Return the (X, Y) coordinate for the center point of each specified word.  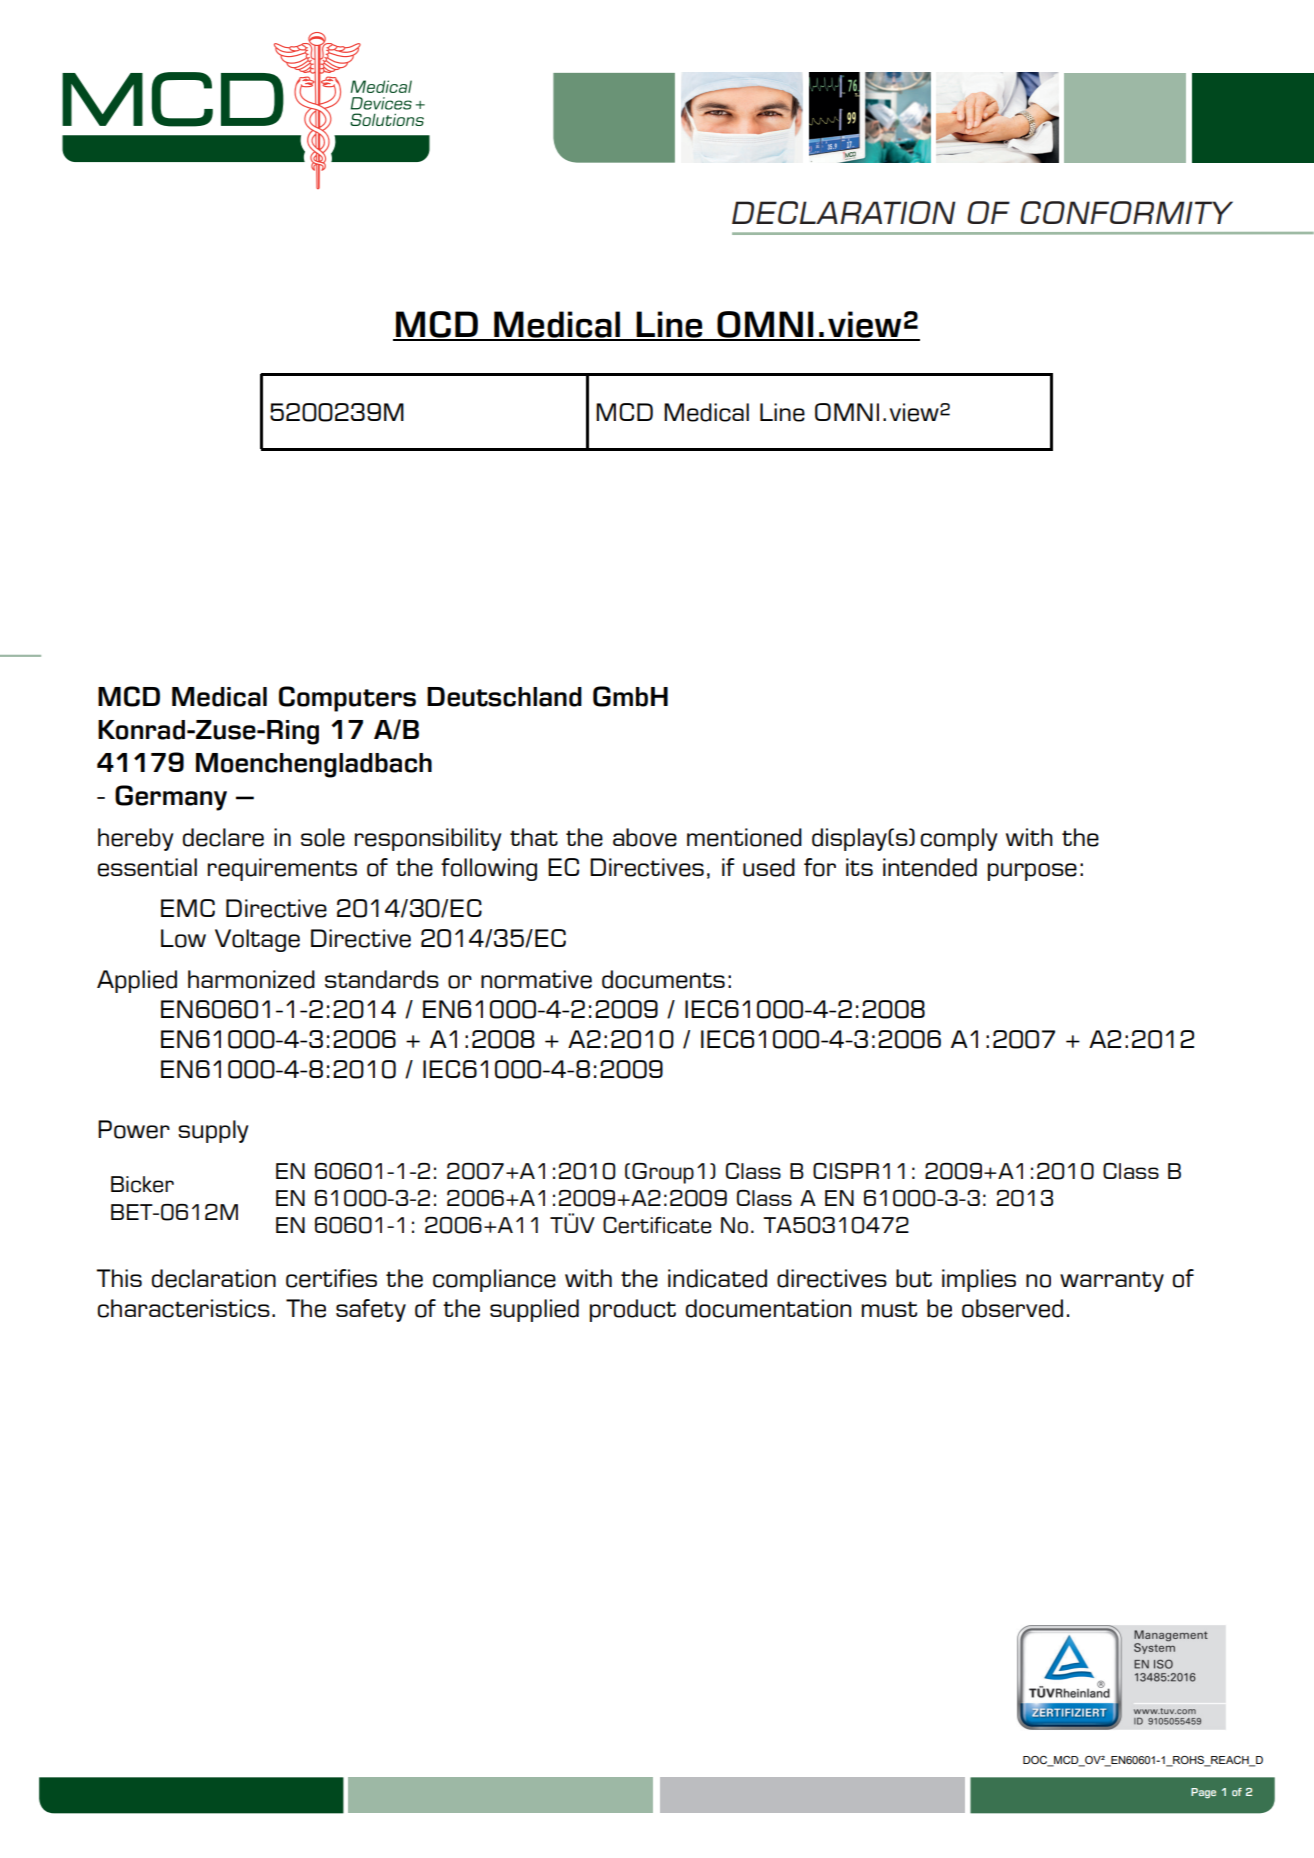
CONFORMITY (1126, 212)
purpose (1032, 872)
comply (959, 839)
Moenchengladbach (314, 765)
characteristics (184, 1308)
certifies (331, 1278)
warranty (1112, 1281)
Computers (347, 699)
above (645, 837)
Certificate (657, 1225)
